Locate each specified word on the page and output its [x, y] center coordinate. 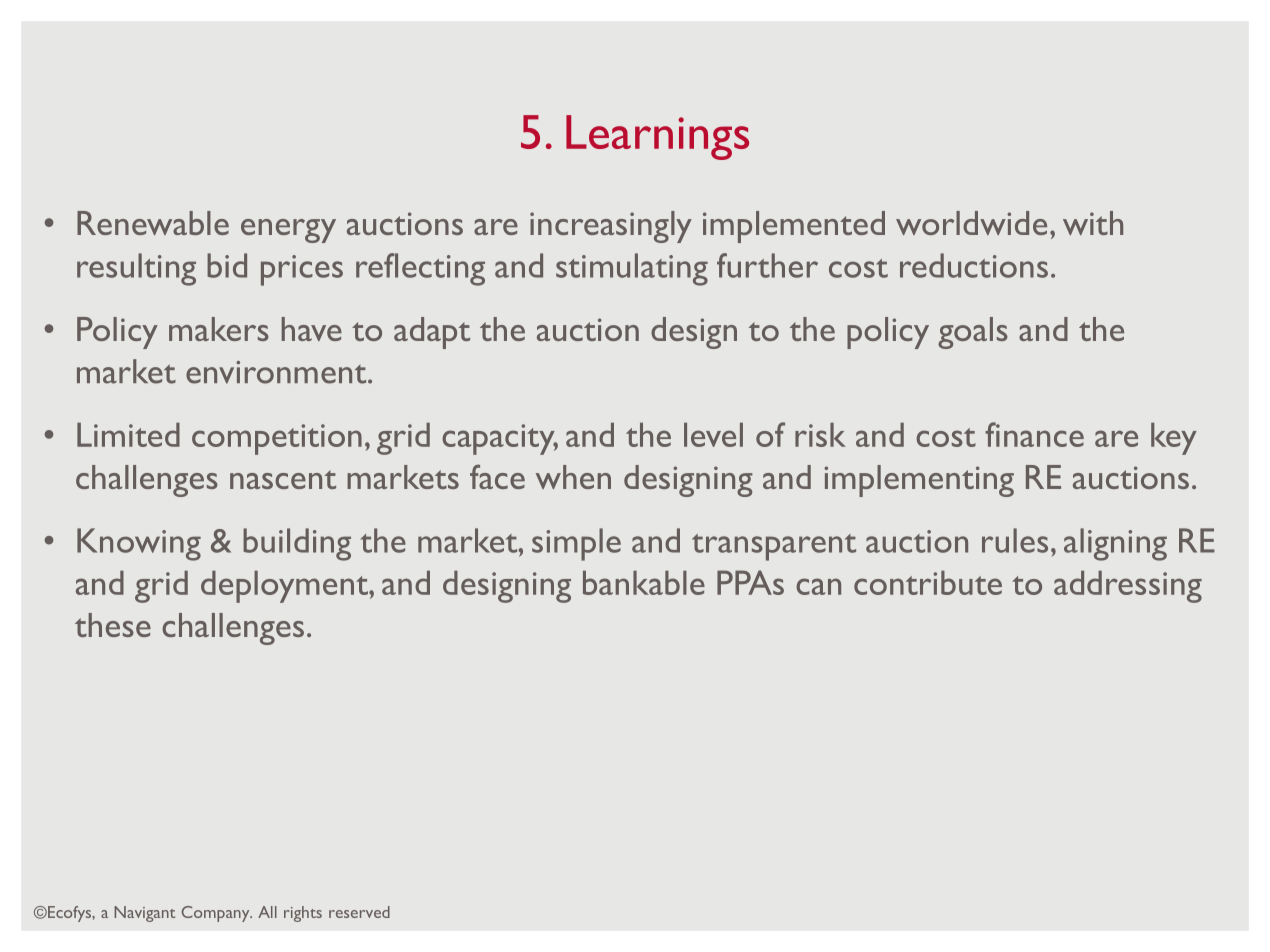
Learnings [657, 137]
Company [217, 914]
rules [1015, 540]
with [1093, 223]
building [297, 544]
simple [576, 544]
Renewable [153, 223]
